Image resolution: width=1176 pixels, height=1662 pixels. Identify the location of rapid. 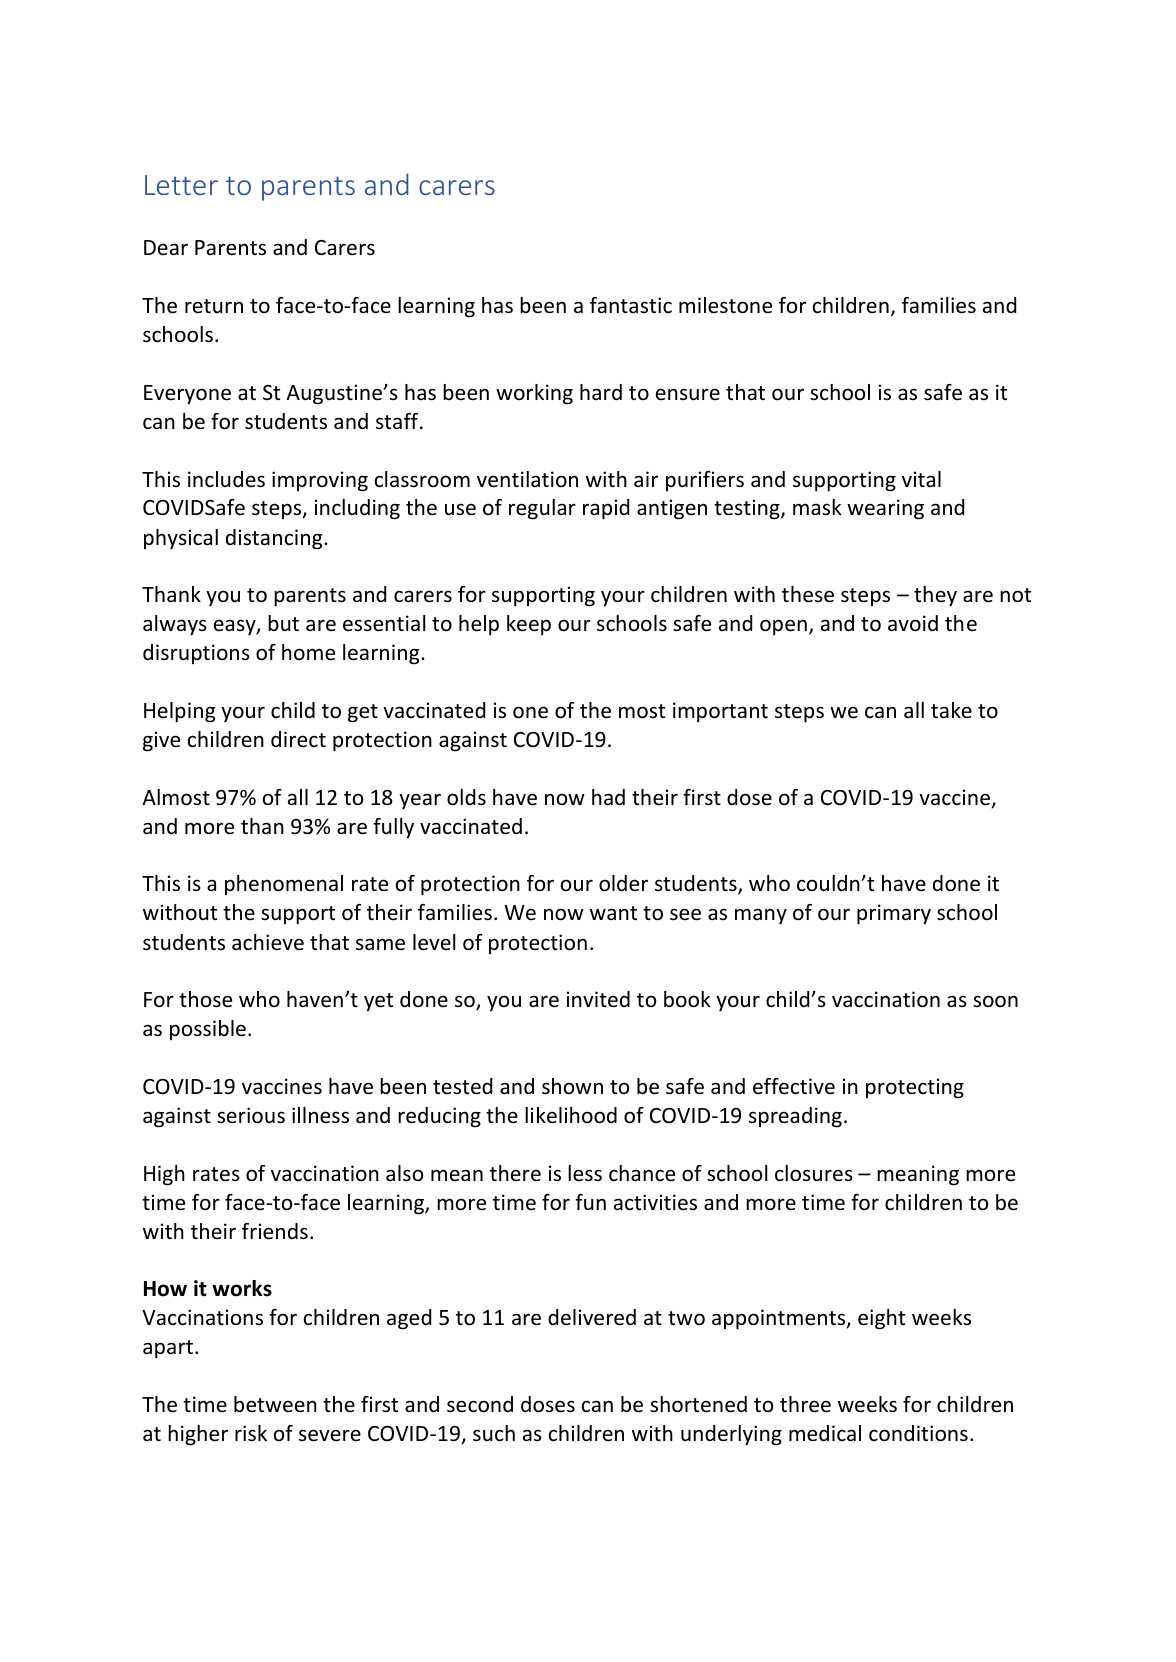
(606, 509).
